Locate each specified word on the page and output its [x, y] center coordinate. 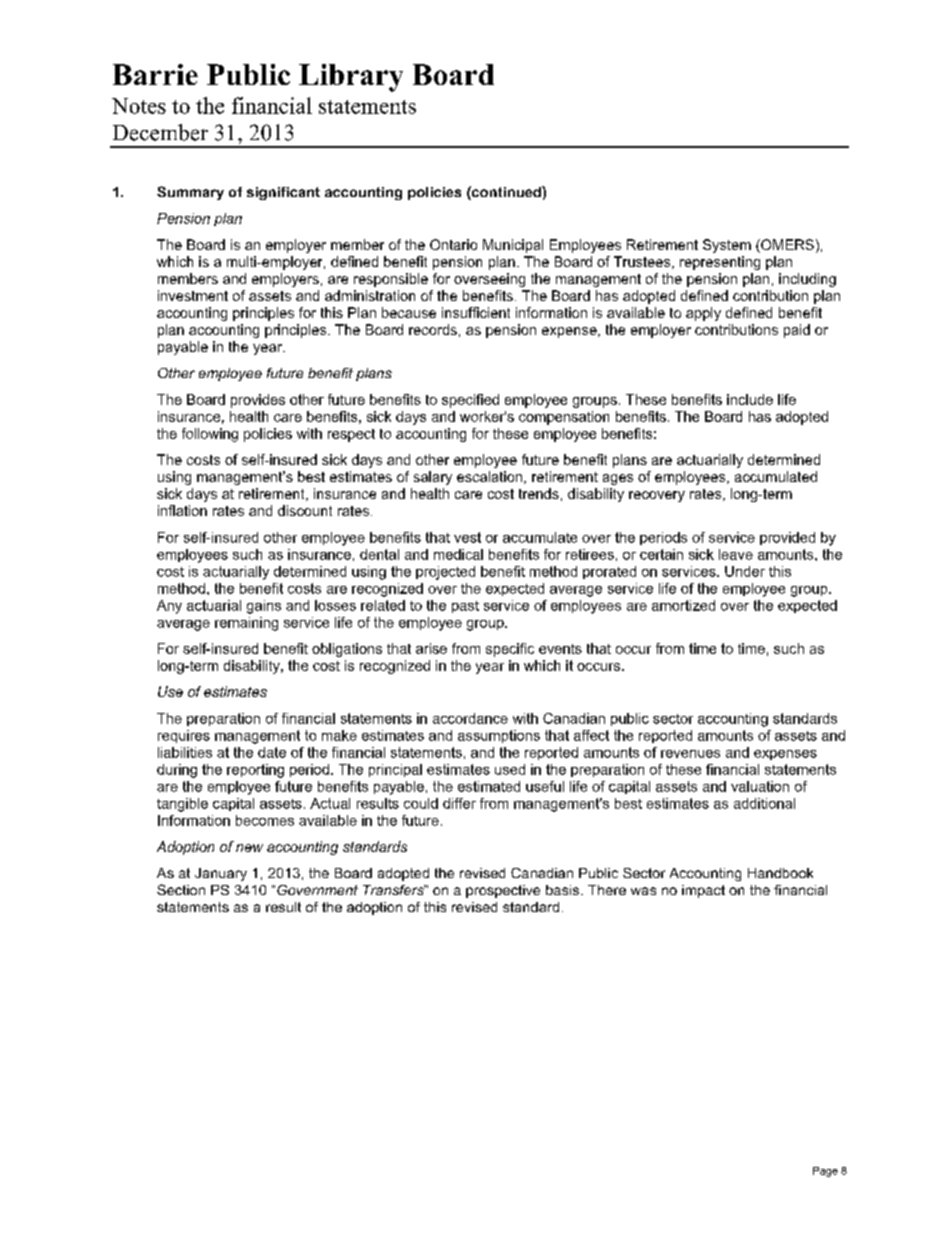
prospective [503, 891]
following [210, 435]
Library [351, 78]
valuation [760, 786]
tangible [182, 805]
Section [181, 889]
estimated [489, 786]
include [750, 399]
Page [825, 1172]
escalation [491, 477]
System [727, 246]
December [160, 132]
